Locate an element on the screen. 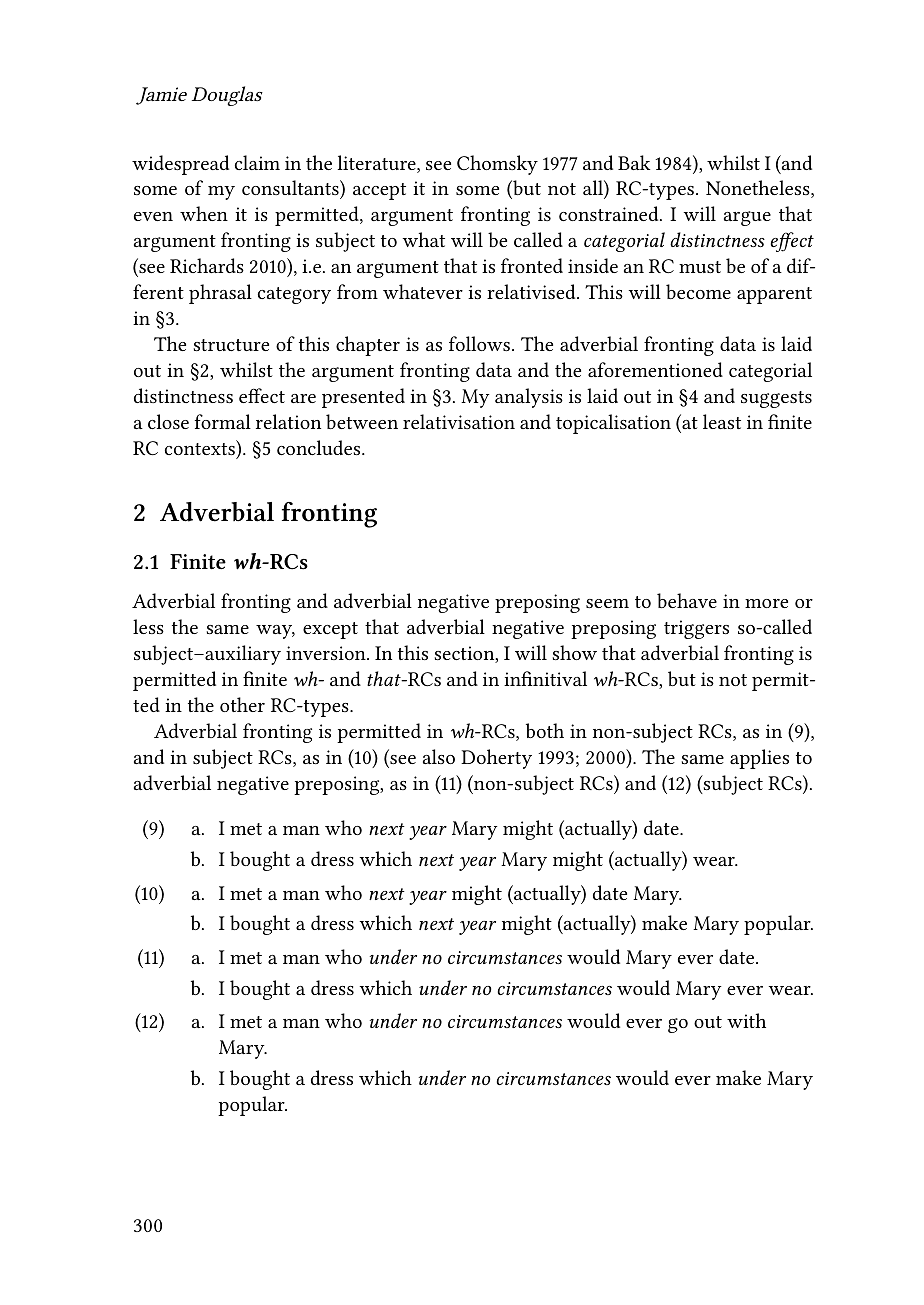 The height and width of the screenshot is (1305, 924). Chomsky is located at coordinates (497, 165).
